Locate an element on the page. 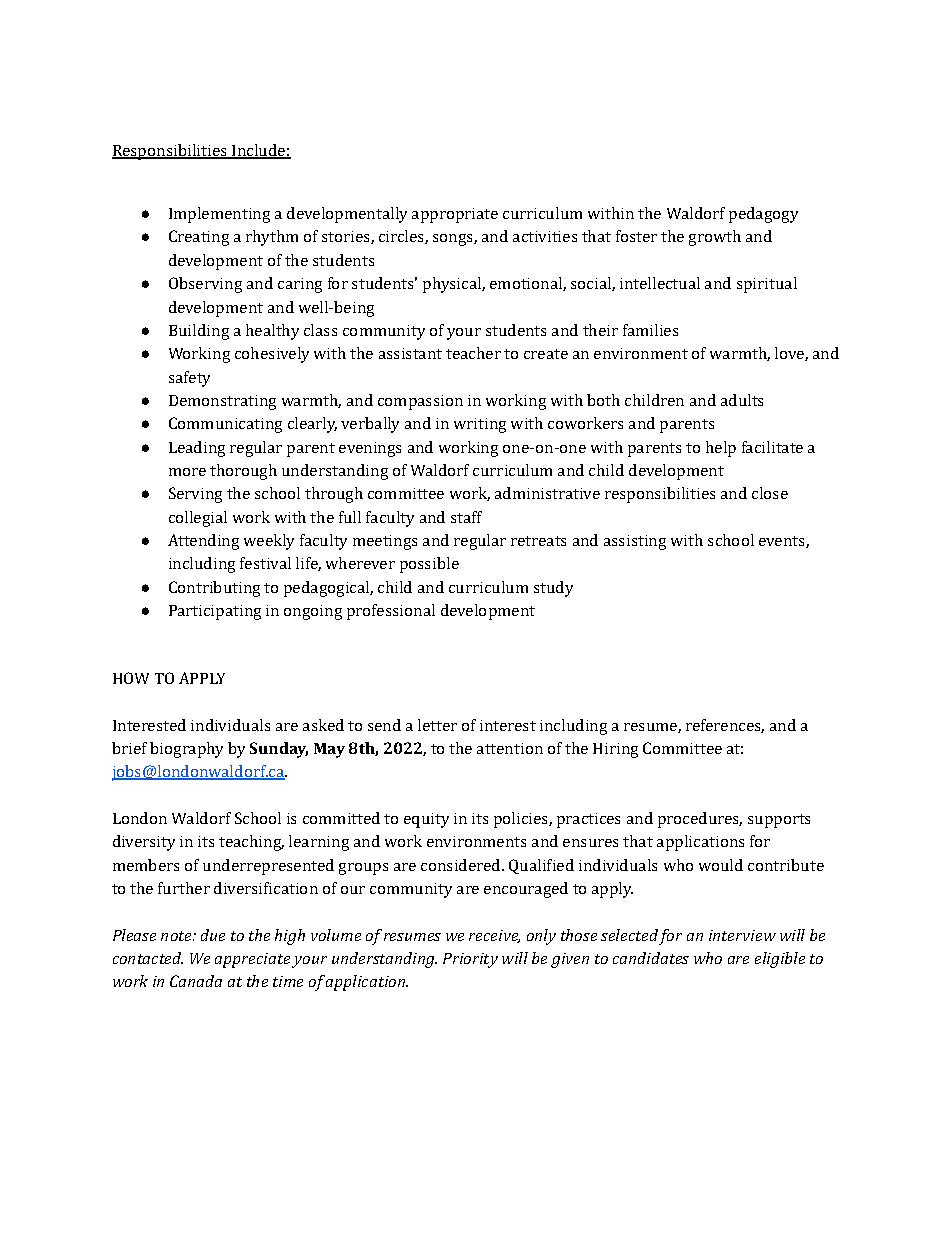 This document has height=1233, width=952. Hiring is located at coordinates (615, 750).
